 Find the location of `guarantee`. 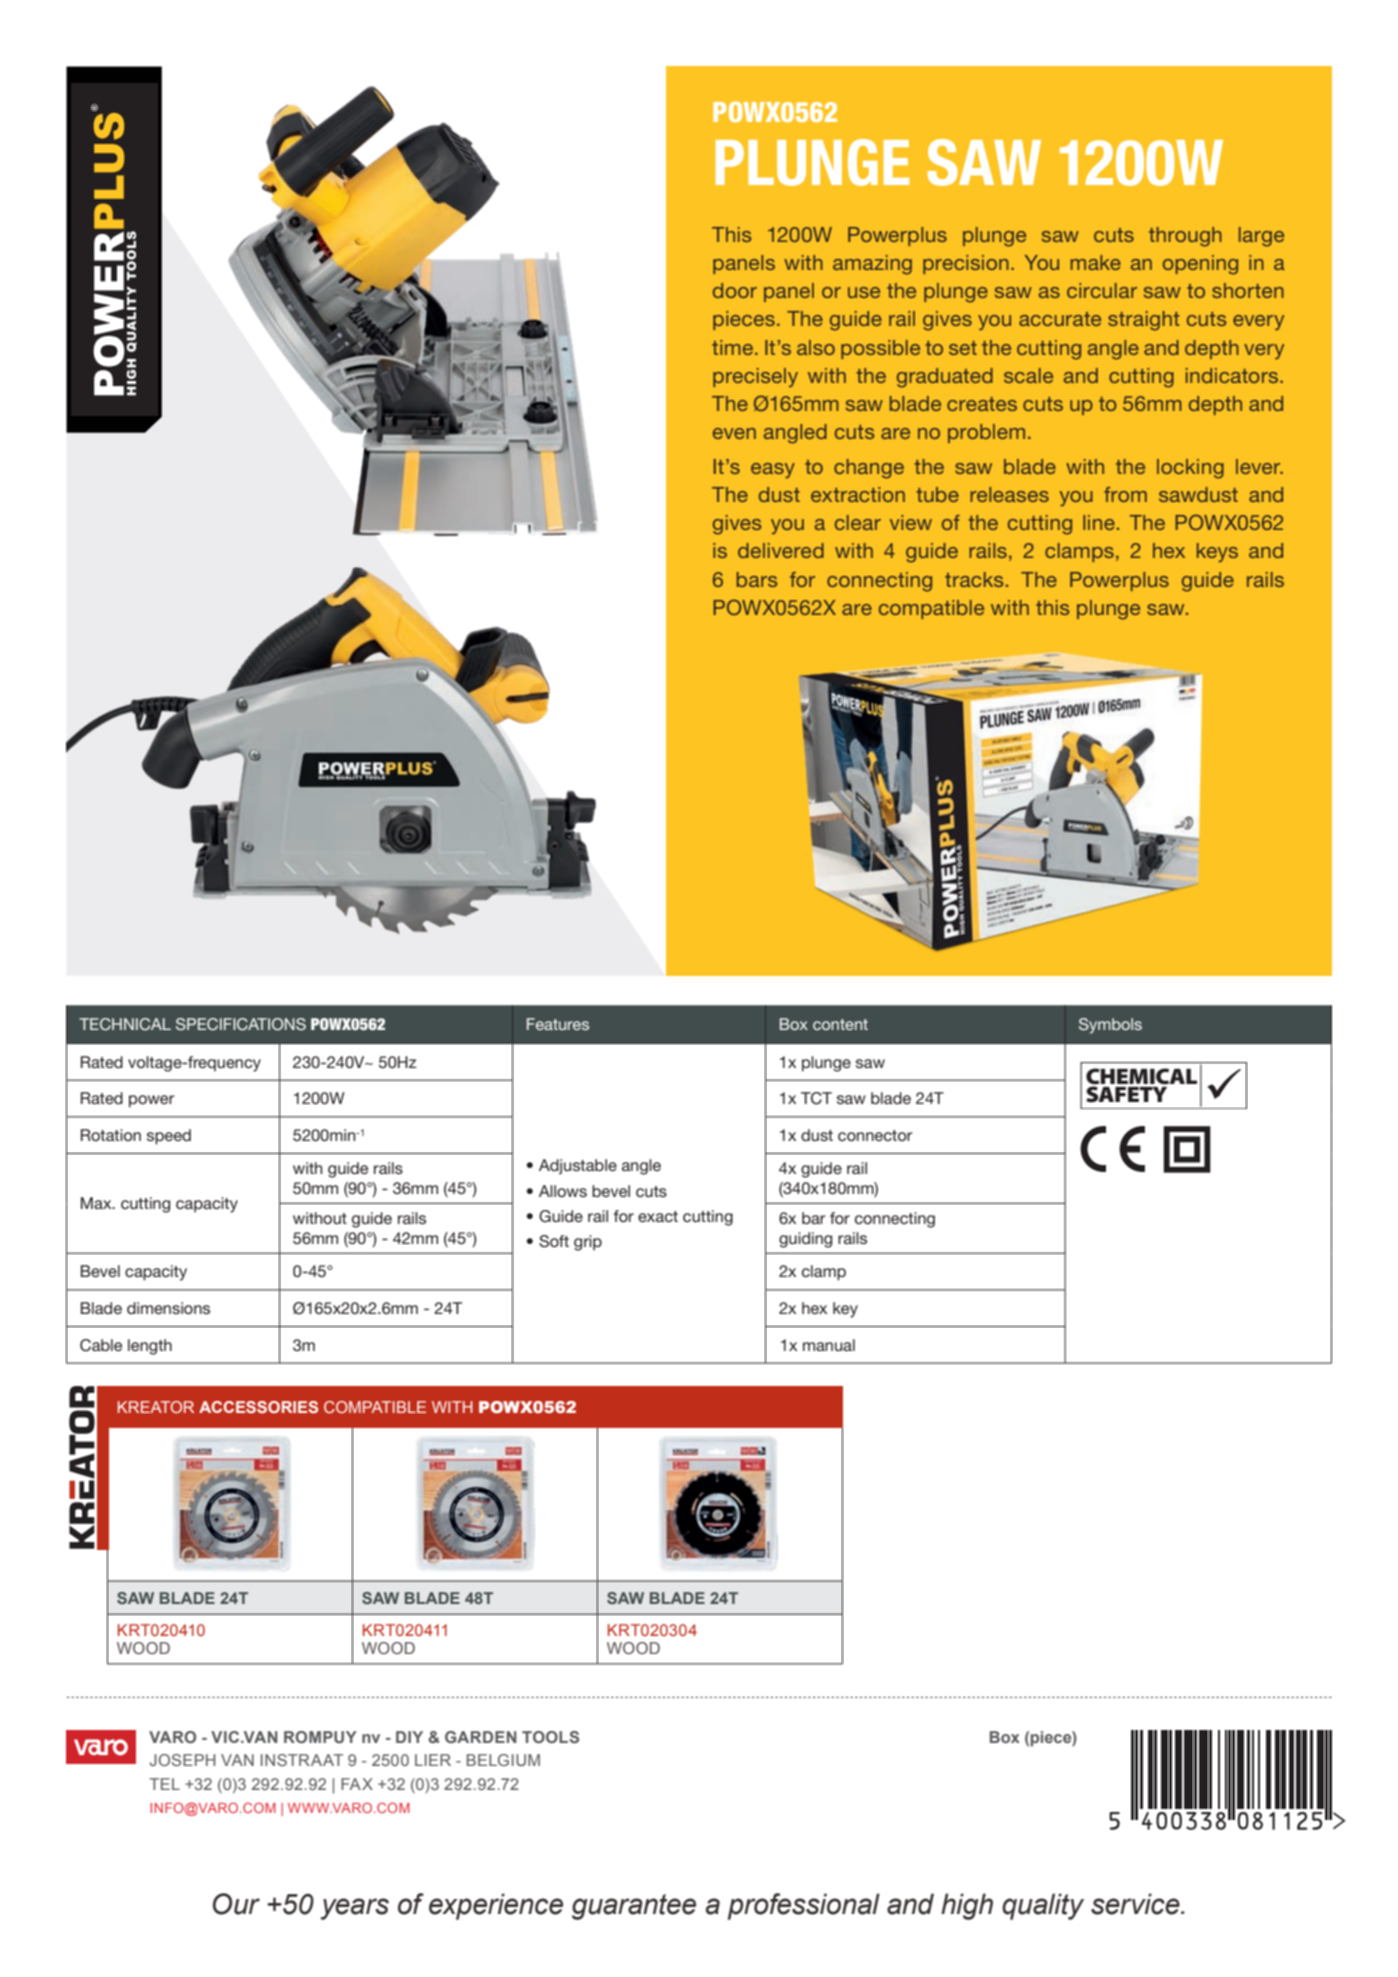

guarantee is located at coordinates (634, 1907).
